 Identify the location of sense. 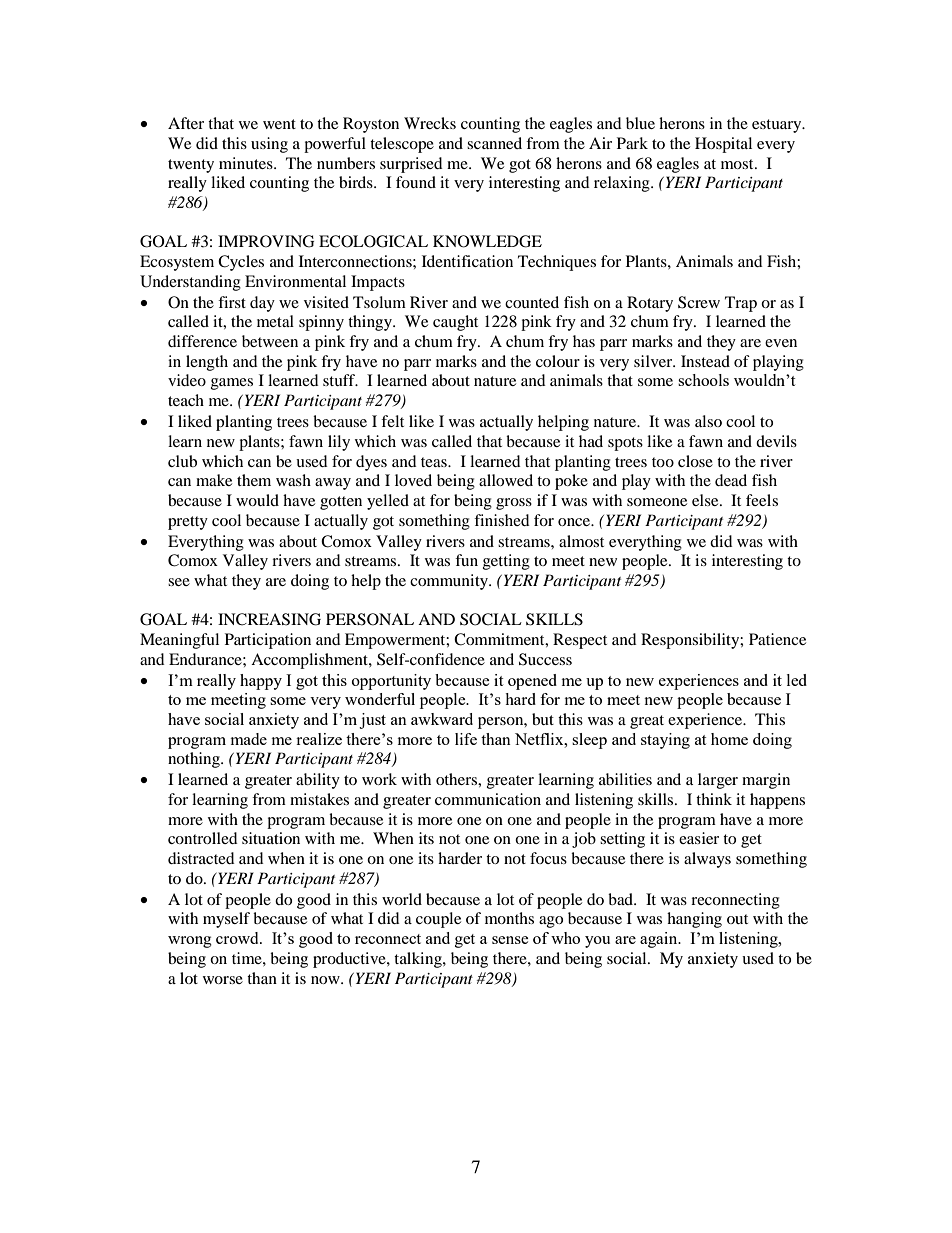
(510, 940).
